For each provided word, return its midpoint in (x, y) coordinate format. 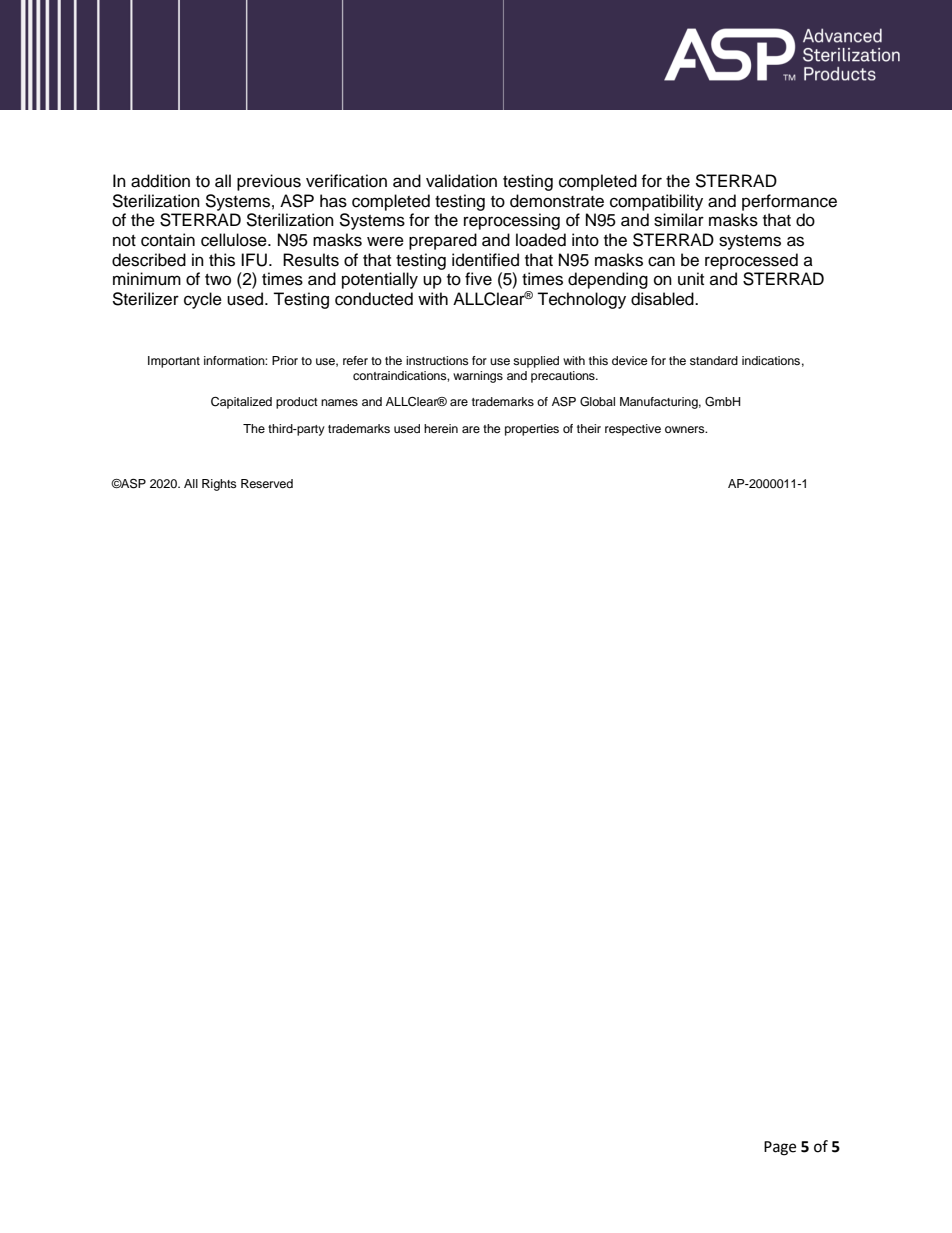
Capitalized (241, 403)
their (589, 428)
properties (532, 430)
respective (633, 430)
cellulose (235, 240)
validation (461, 181)
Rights (219, 485)
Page (780, 1148)
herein (441, 428)
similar (679, 220)
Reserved (267, 483)
